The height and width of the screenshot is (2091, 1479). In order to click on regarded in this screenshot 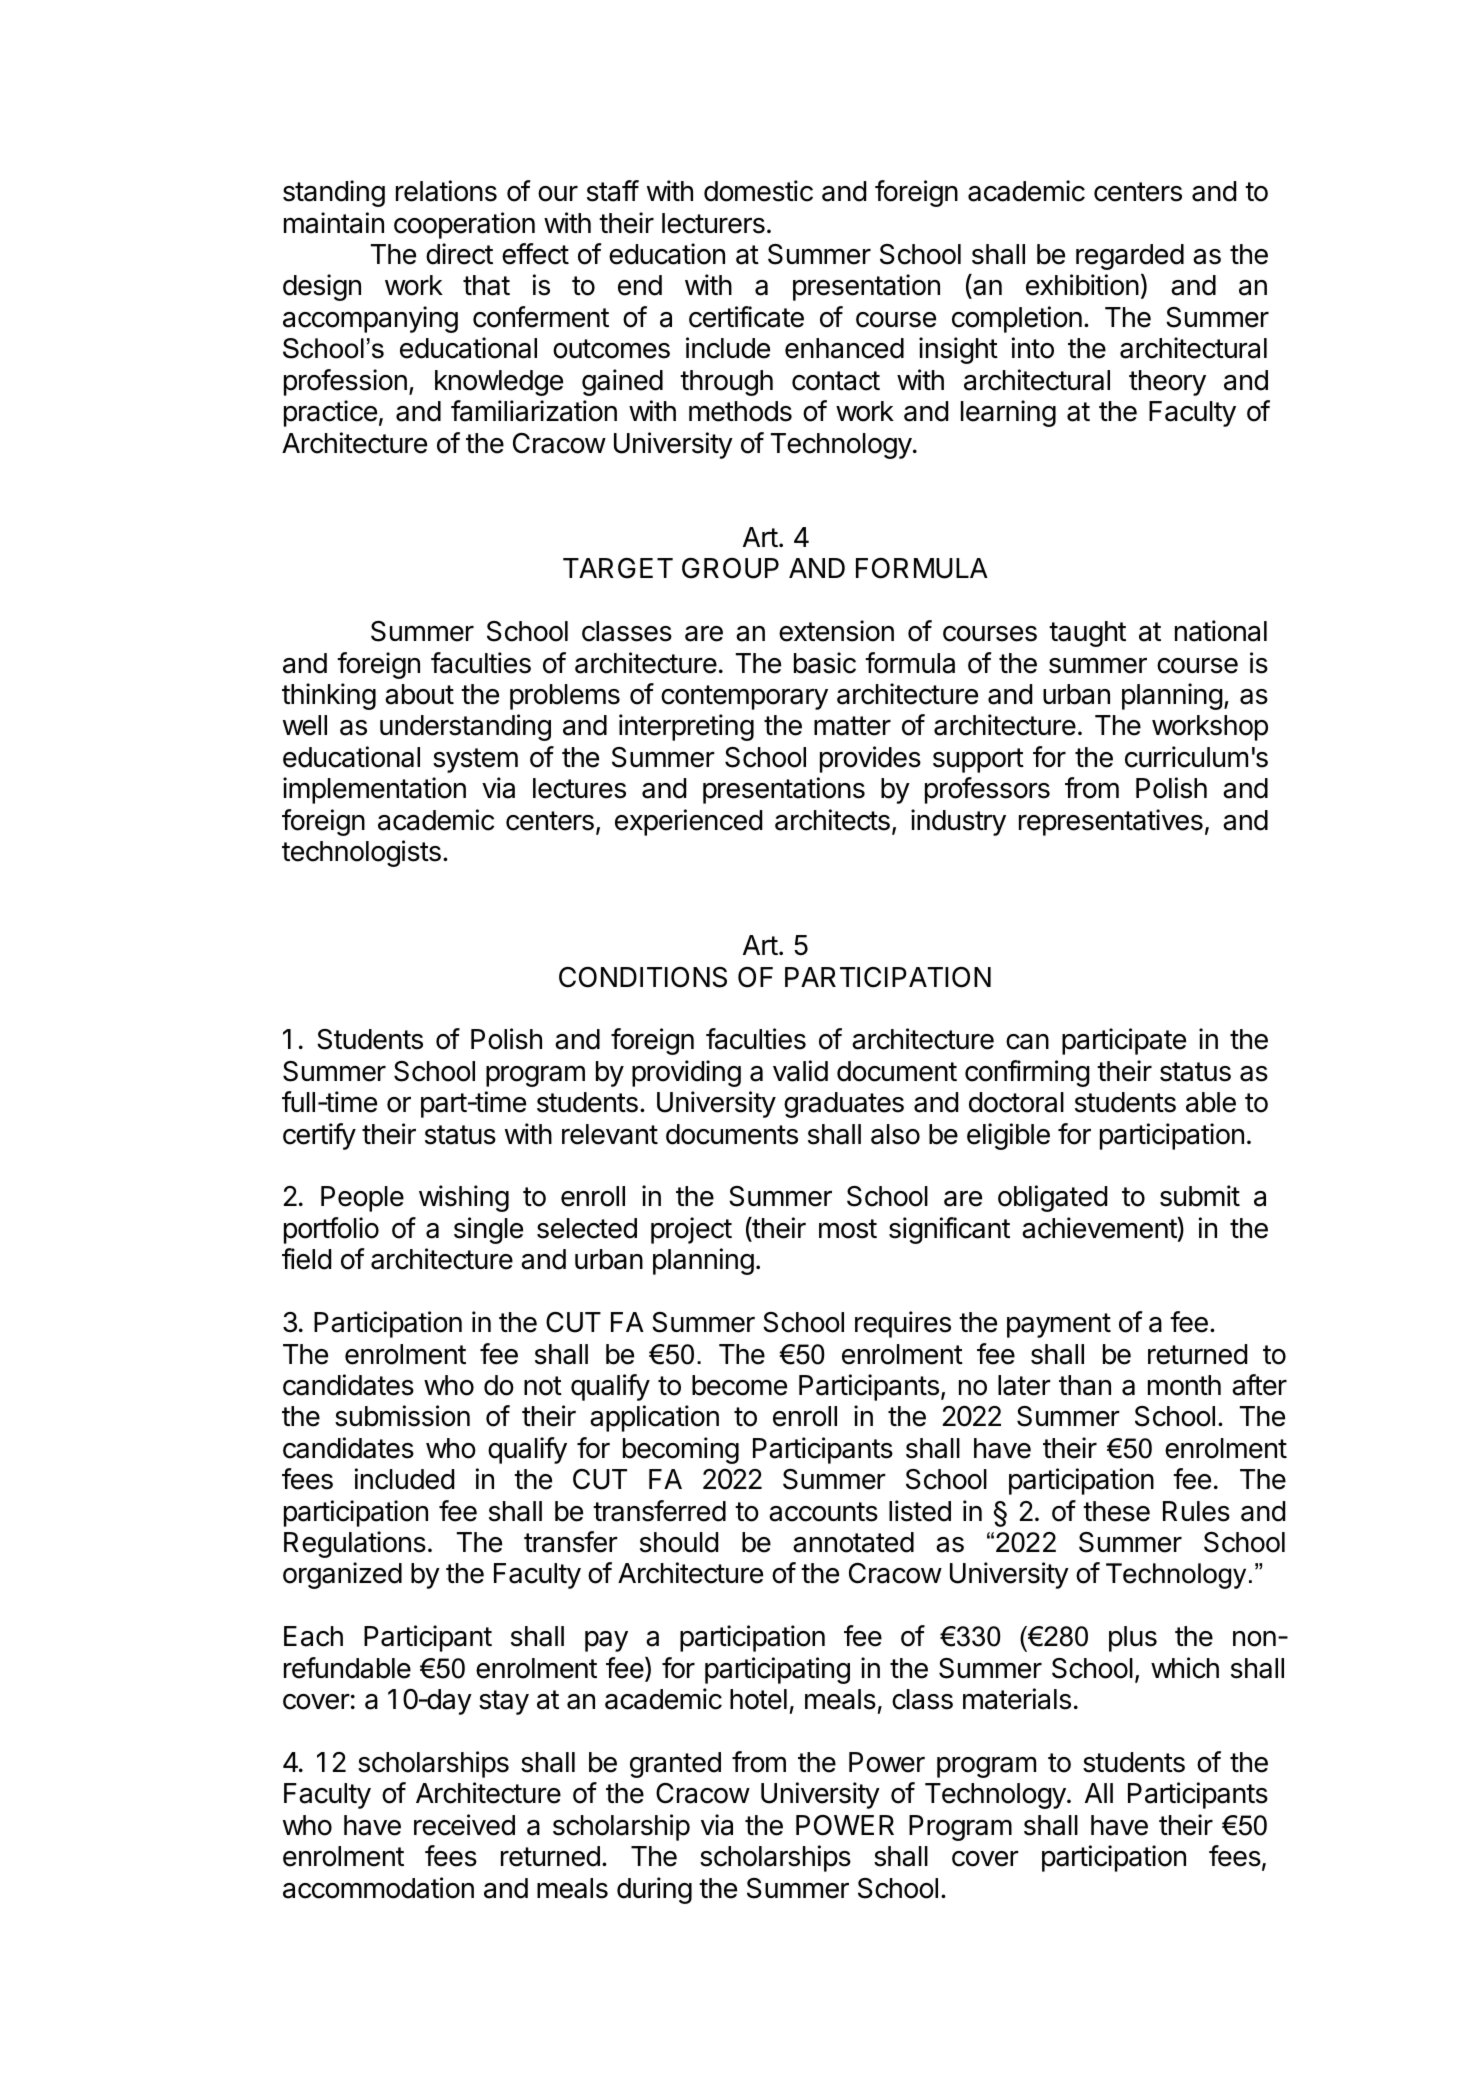, I will do `click(1130, 257)`.
